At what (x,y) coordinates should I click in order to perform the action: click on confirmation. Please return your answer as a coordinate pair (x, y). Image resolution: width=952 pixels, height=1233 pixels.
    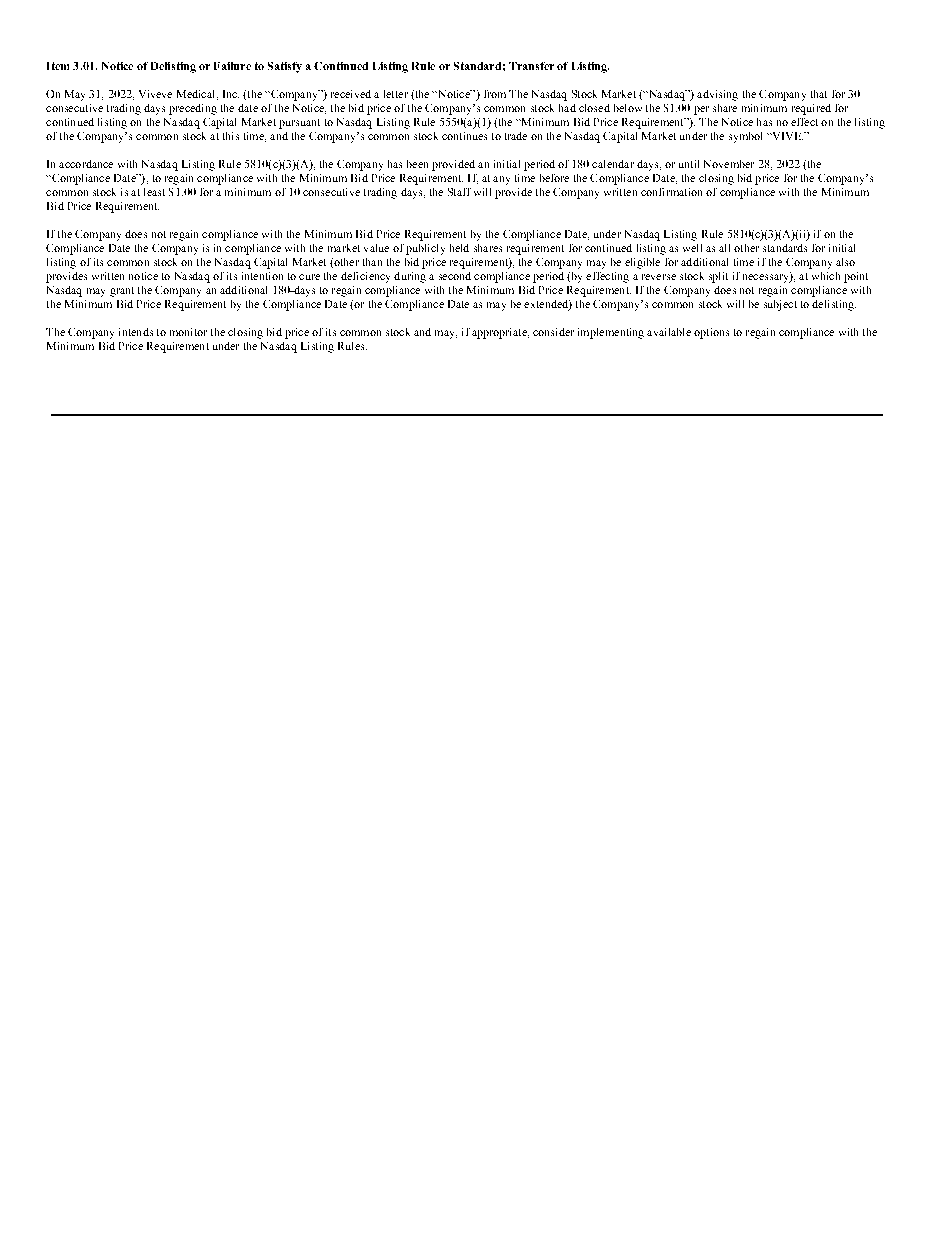
    Looking at the image, I should click on (671, 192).
